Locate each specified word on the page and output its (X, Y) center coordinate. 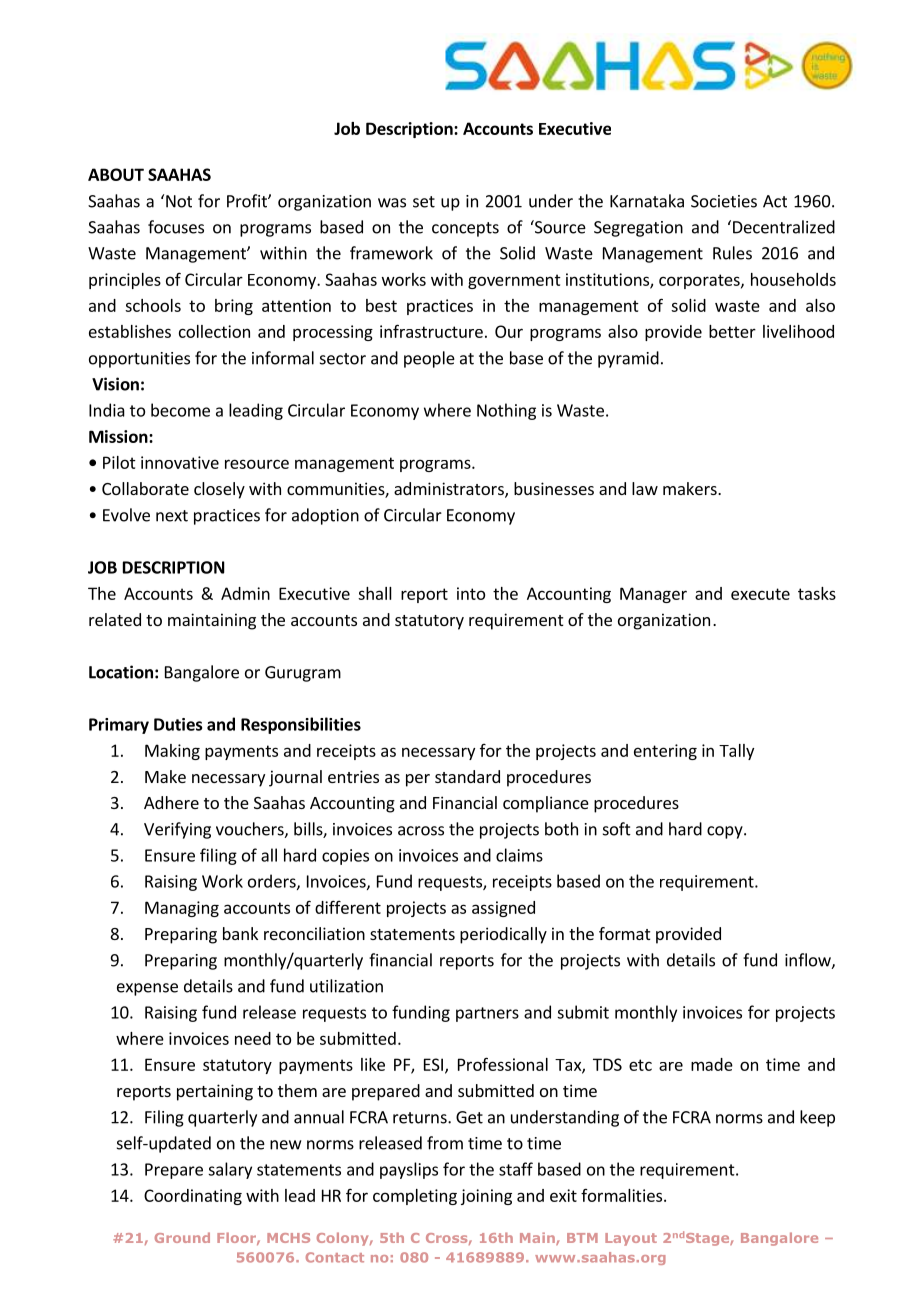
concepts (465, 229)
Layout (631, 1239)
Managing (182, 909)
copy (726, 832)
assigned (503, 909)
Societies (724, 201)
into (471, 593)
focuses (176, 227)
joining (486, 1197)
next (172, 516)
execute (760, 594)
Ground (182, 1237)
